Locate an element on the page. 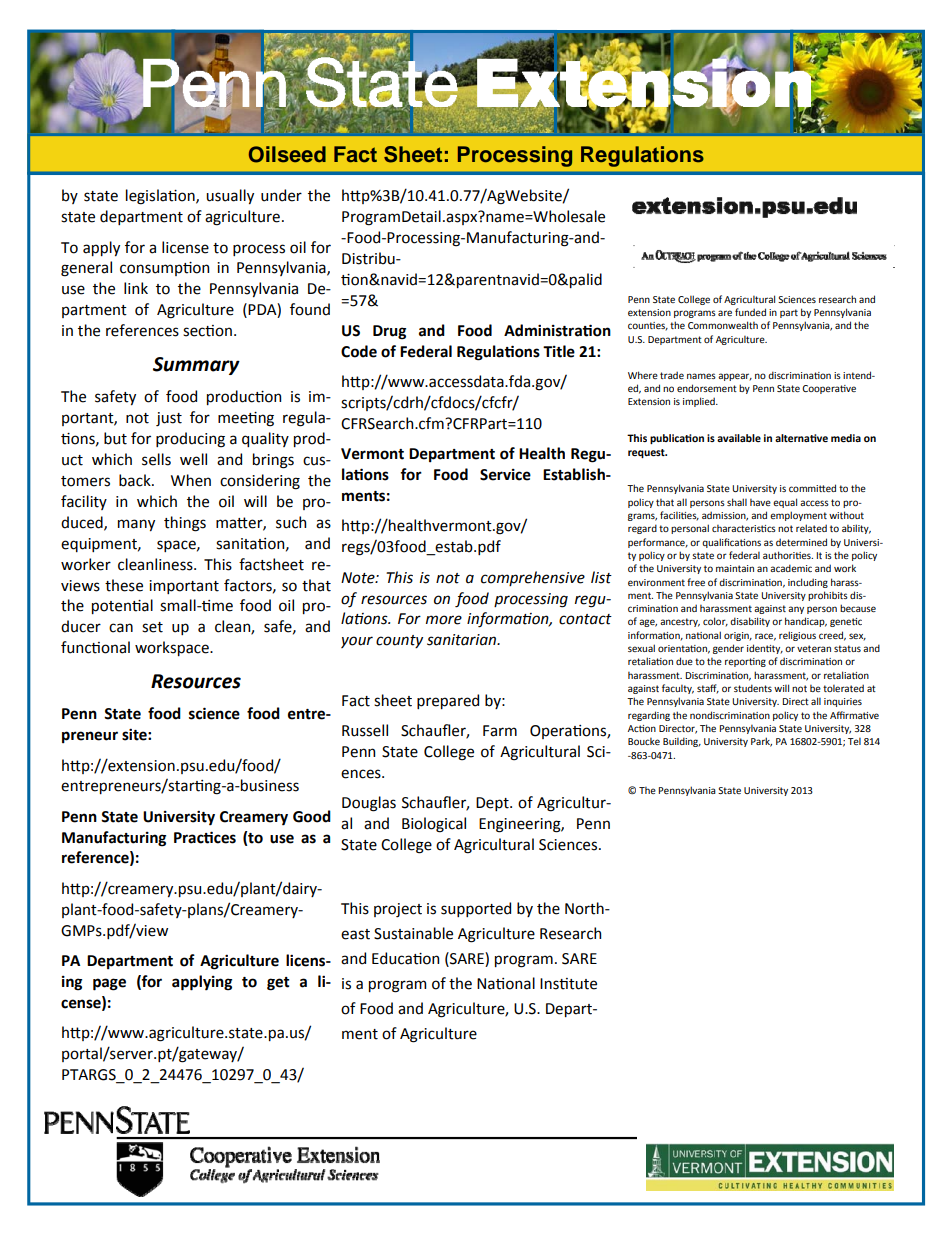  Oilseed is located at coordinates (287, 154).
